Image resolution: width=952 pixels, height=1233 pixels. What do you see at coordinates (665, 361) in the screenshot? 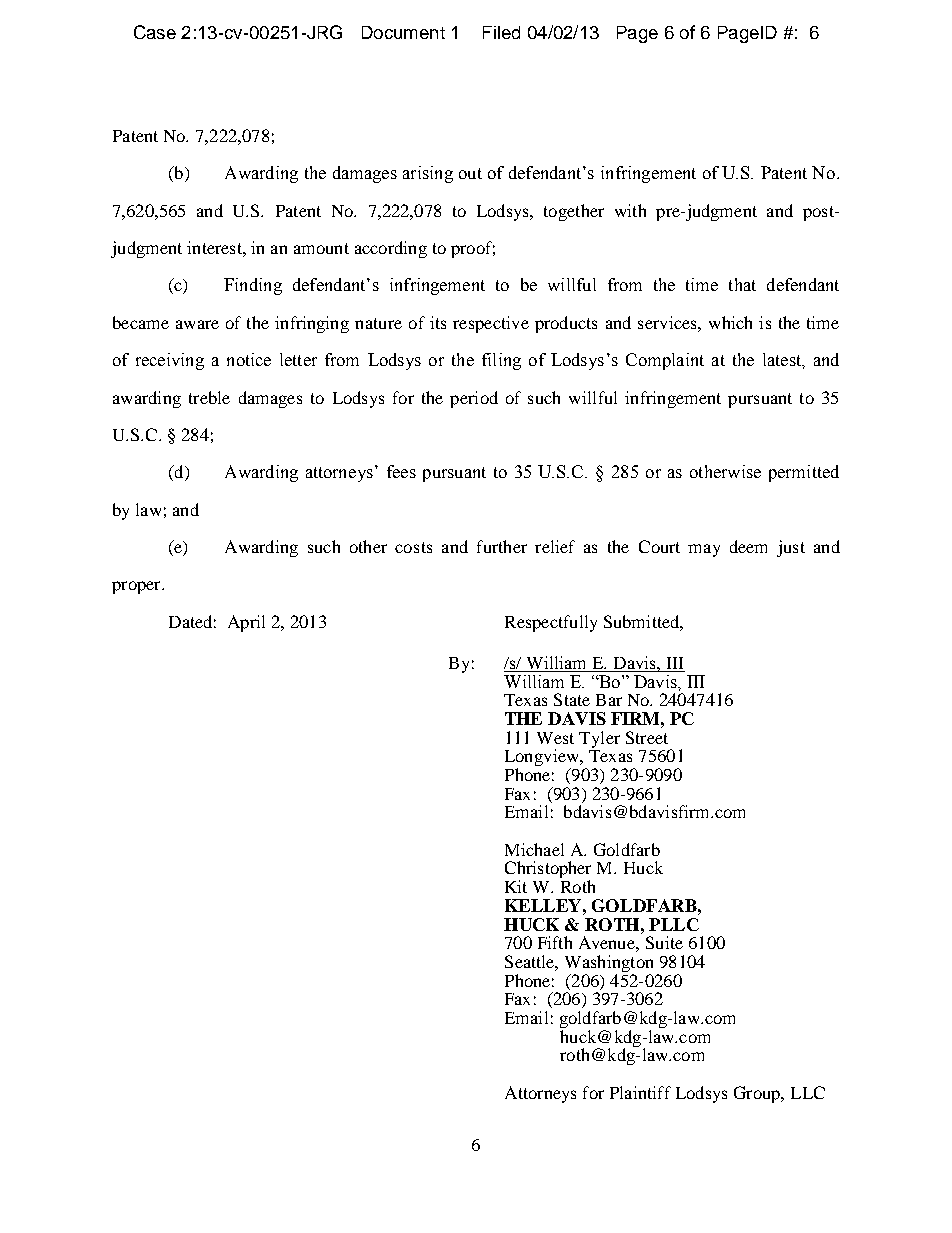
I see `Complaint` at bounding box center [665, 361].
